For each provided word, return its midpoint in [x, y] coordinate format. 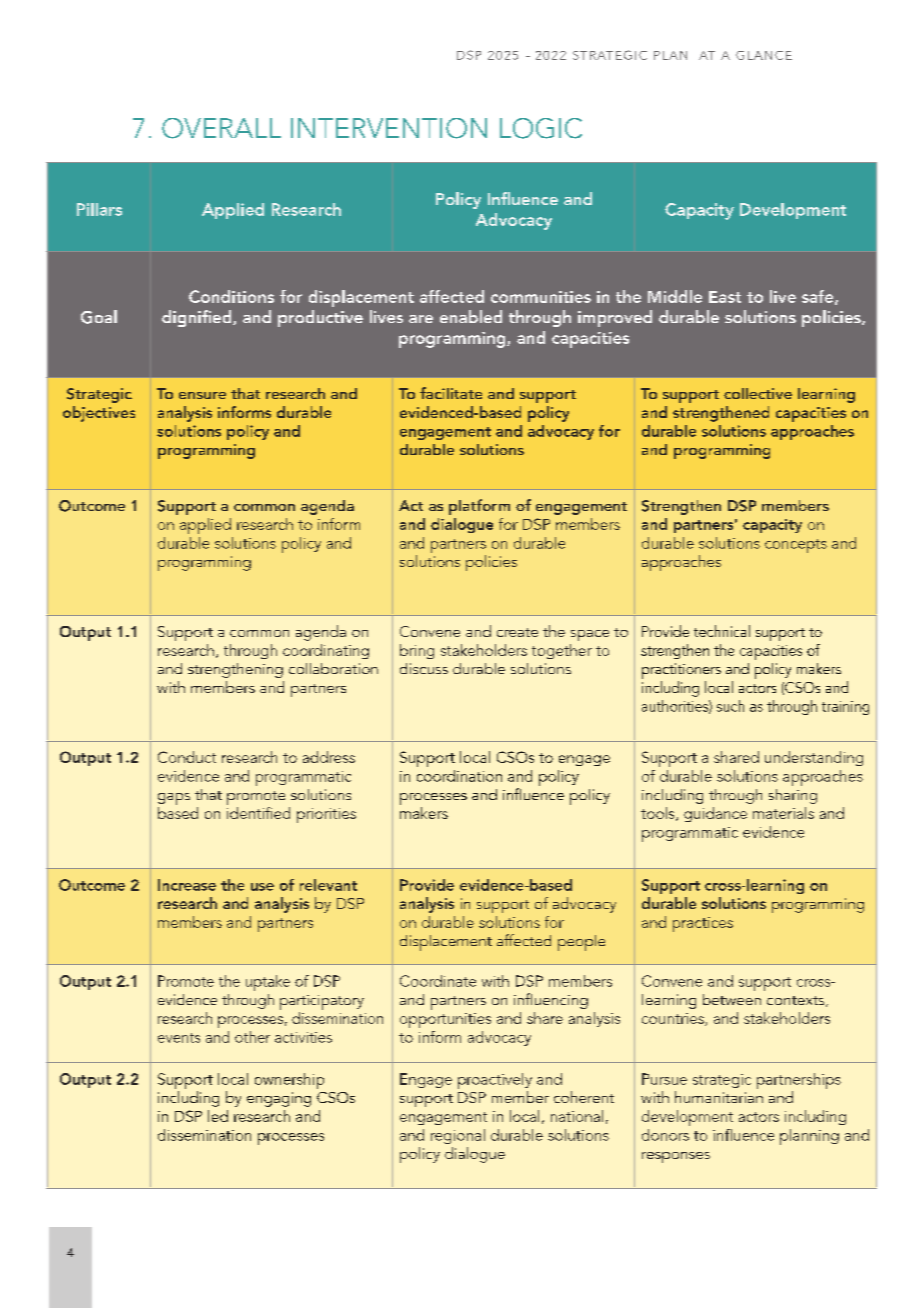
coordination [459, 776]
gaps [174, 799]
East [725, 297]
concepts [796, 546]
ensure [202, 395]
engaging [279, 1099]
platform [479, 507]
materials [783, 813]
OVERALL [221, 128]
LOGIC [541, 128]
